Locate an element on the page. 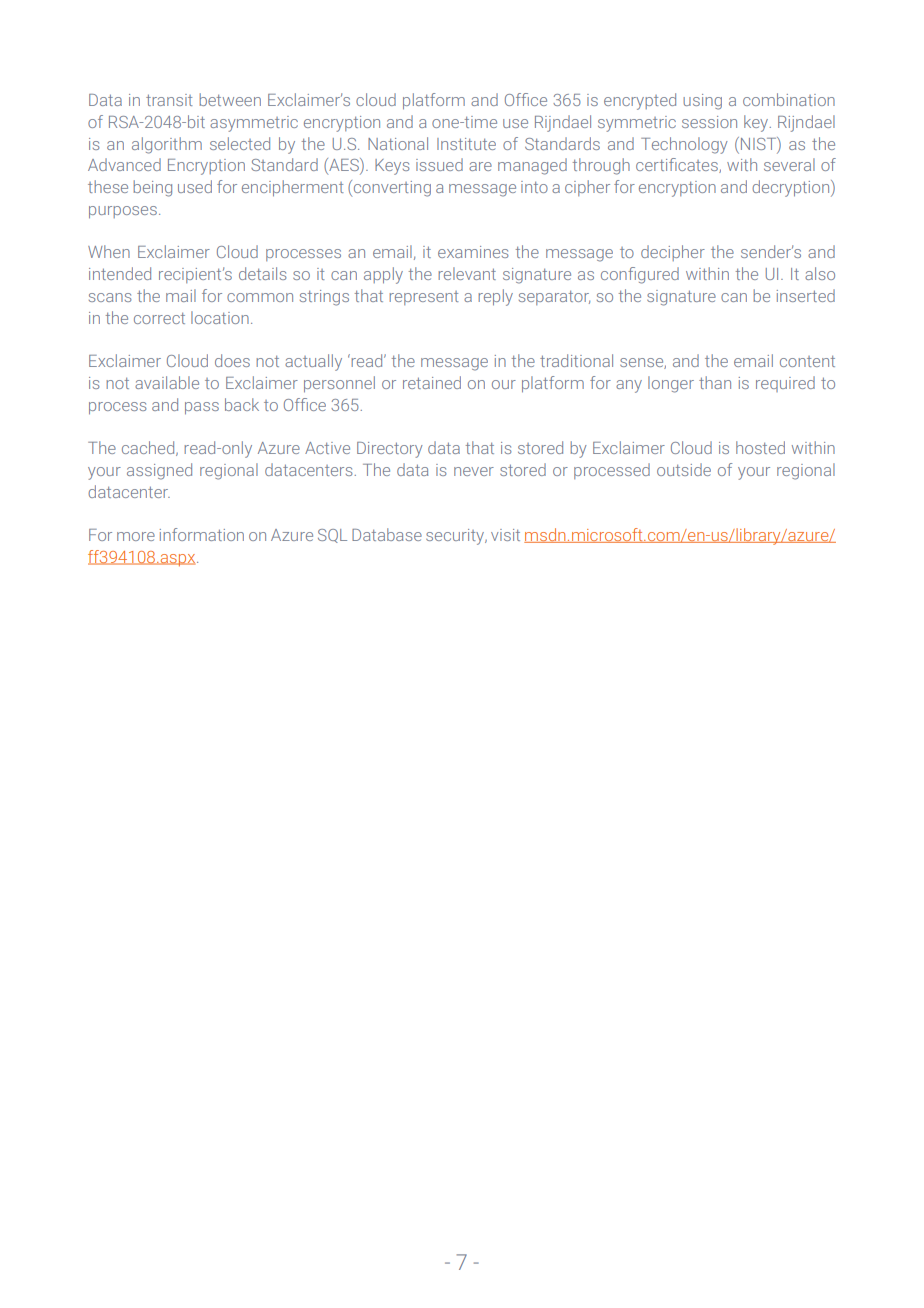  reply is located at coordinates (495, 297).
